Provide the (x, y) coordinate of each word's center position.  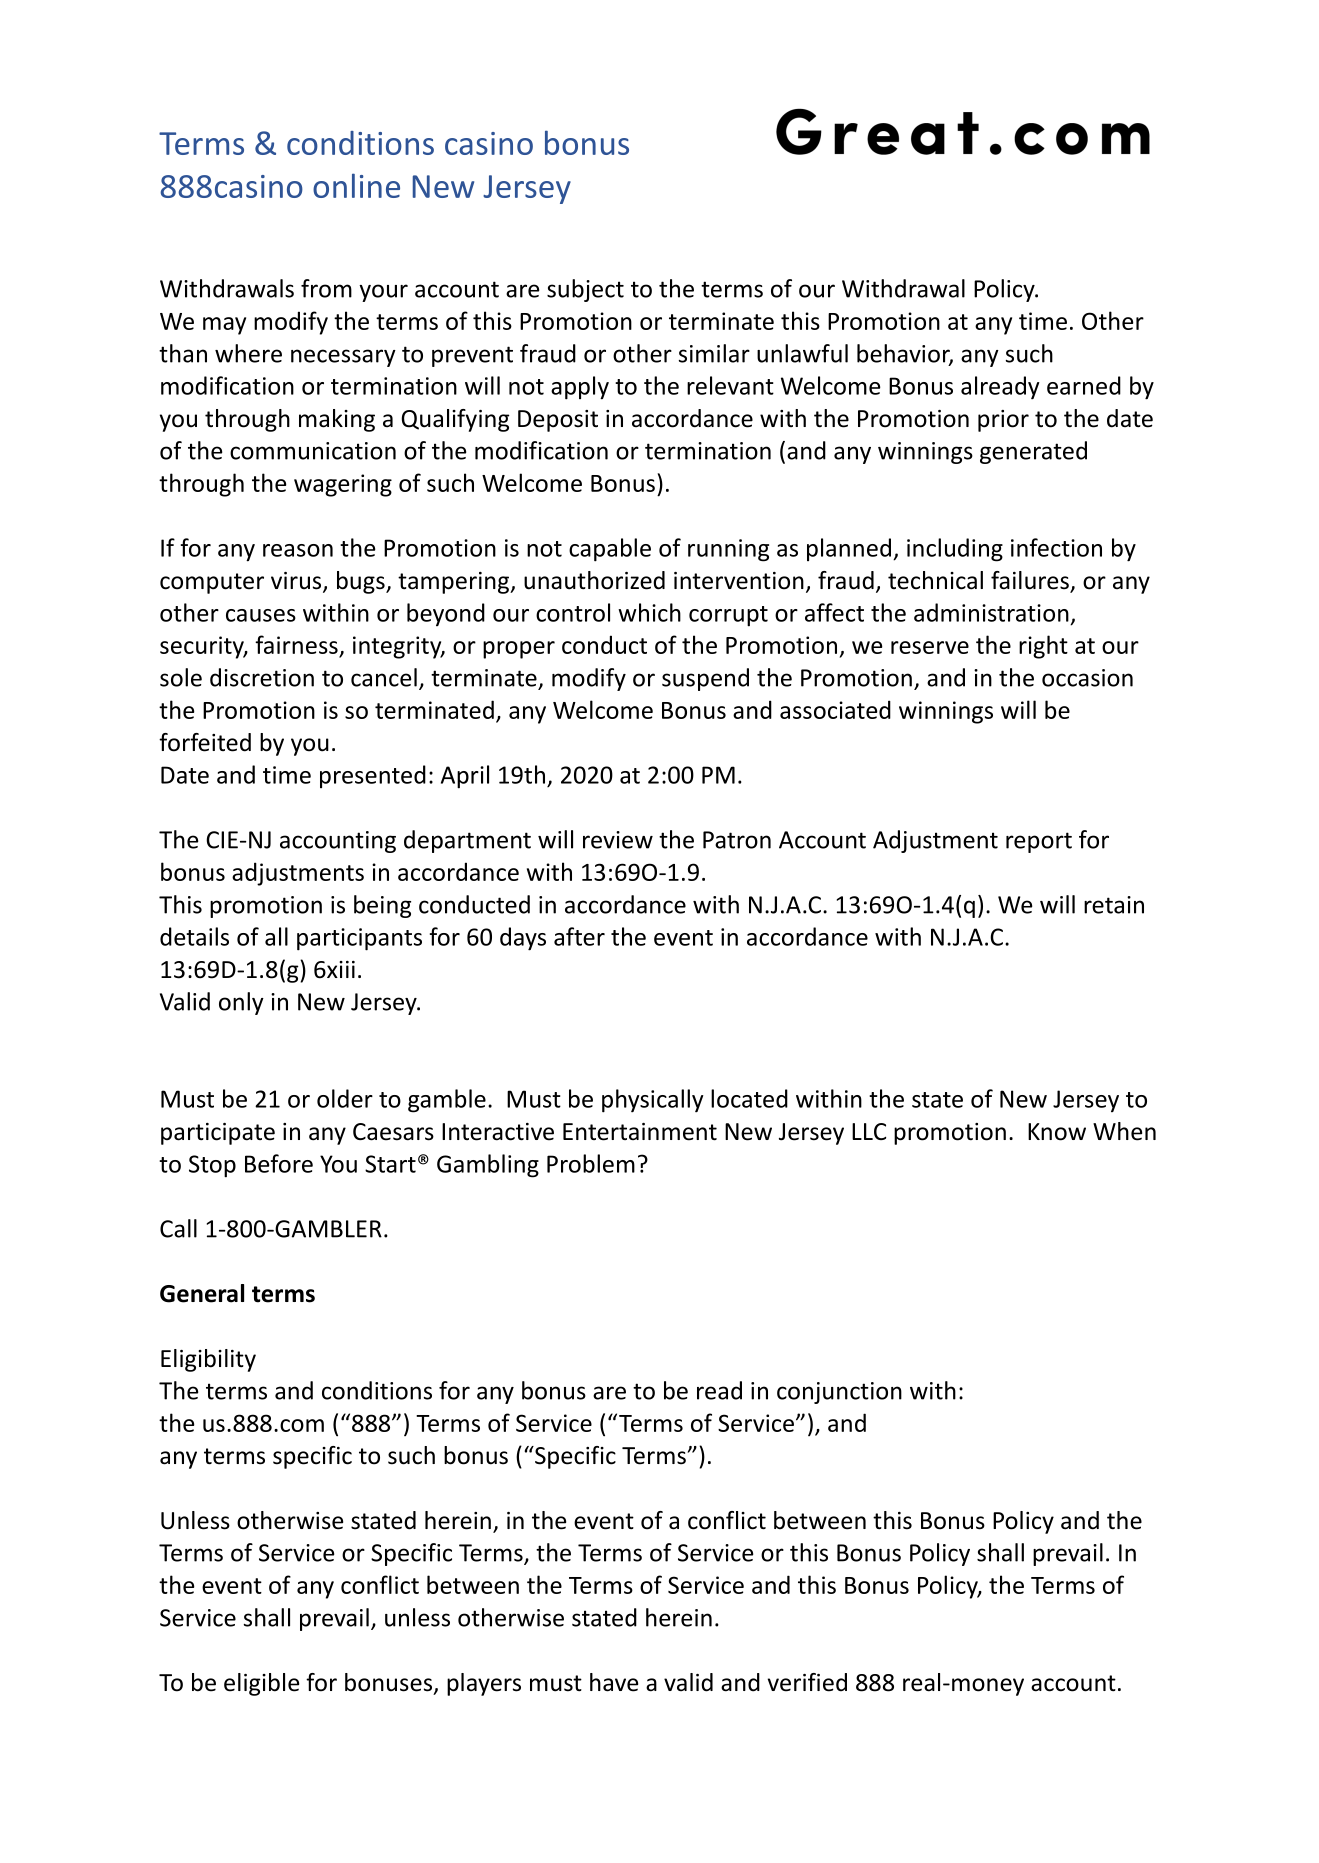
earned (1084, 385)
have (614, 1682)
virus (297, 582)
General (202, 1293)
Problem (591, 1163)
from (326, 288)
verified (807, 1682)
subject (585, 290)
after (579, 936)
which (649, 612)
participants (359, 939)
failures (1031, 581)
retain (1114, 905)
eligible (261, 1684)
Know (1057, 1132)
